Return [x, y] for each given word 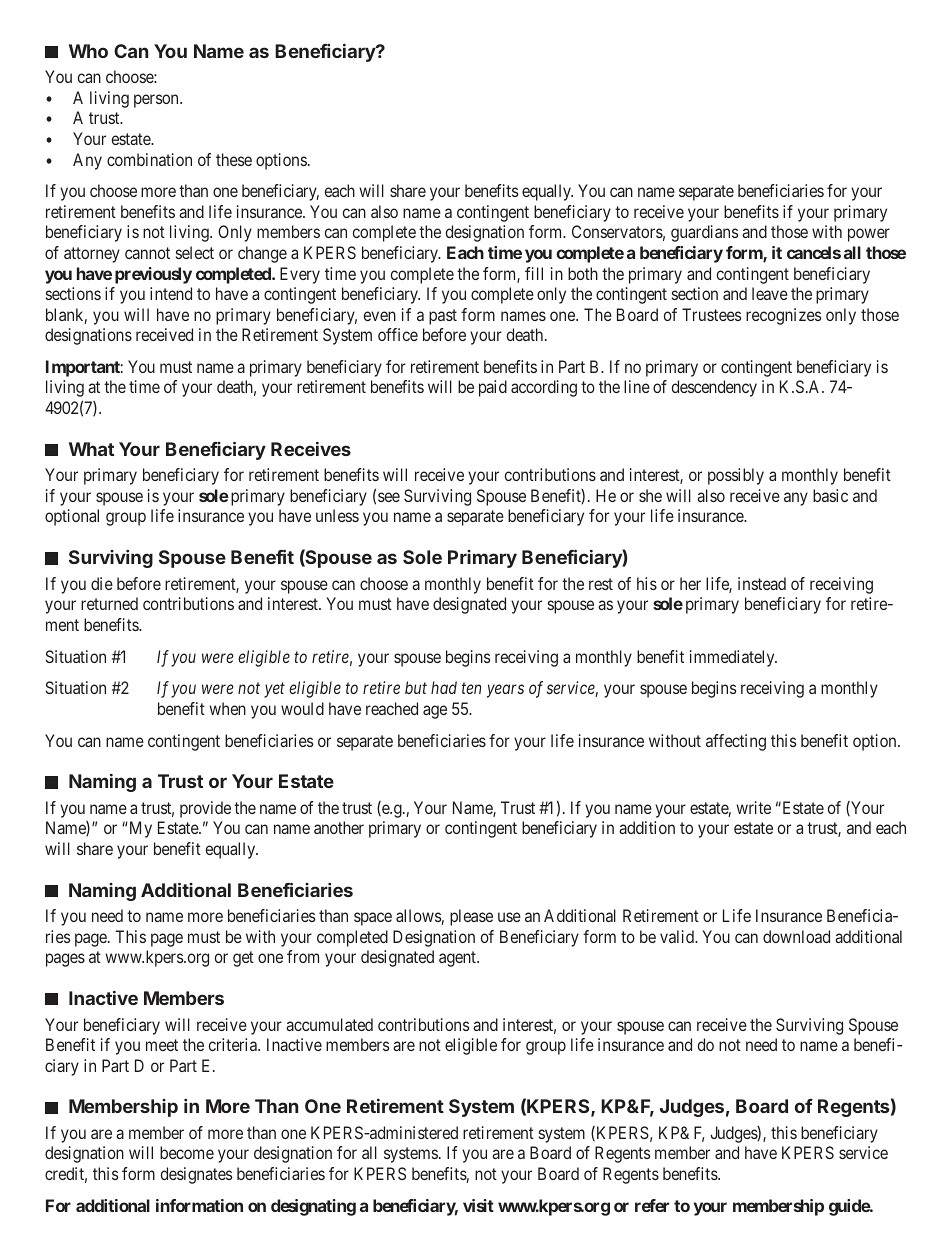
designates [196, 1175]
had [444, 687]
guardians [704, 233]
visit [478, 1205]
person [157, 101]
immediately [733, 658]
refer [652, 1205]
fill [534, 273]
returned [109, 603]
